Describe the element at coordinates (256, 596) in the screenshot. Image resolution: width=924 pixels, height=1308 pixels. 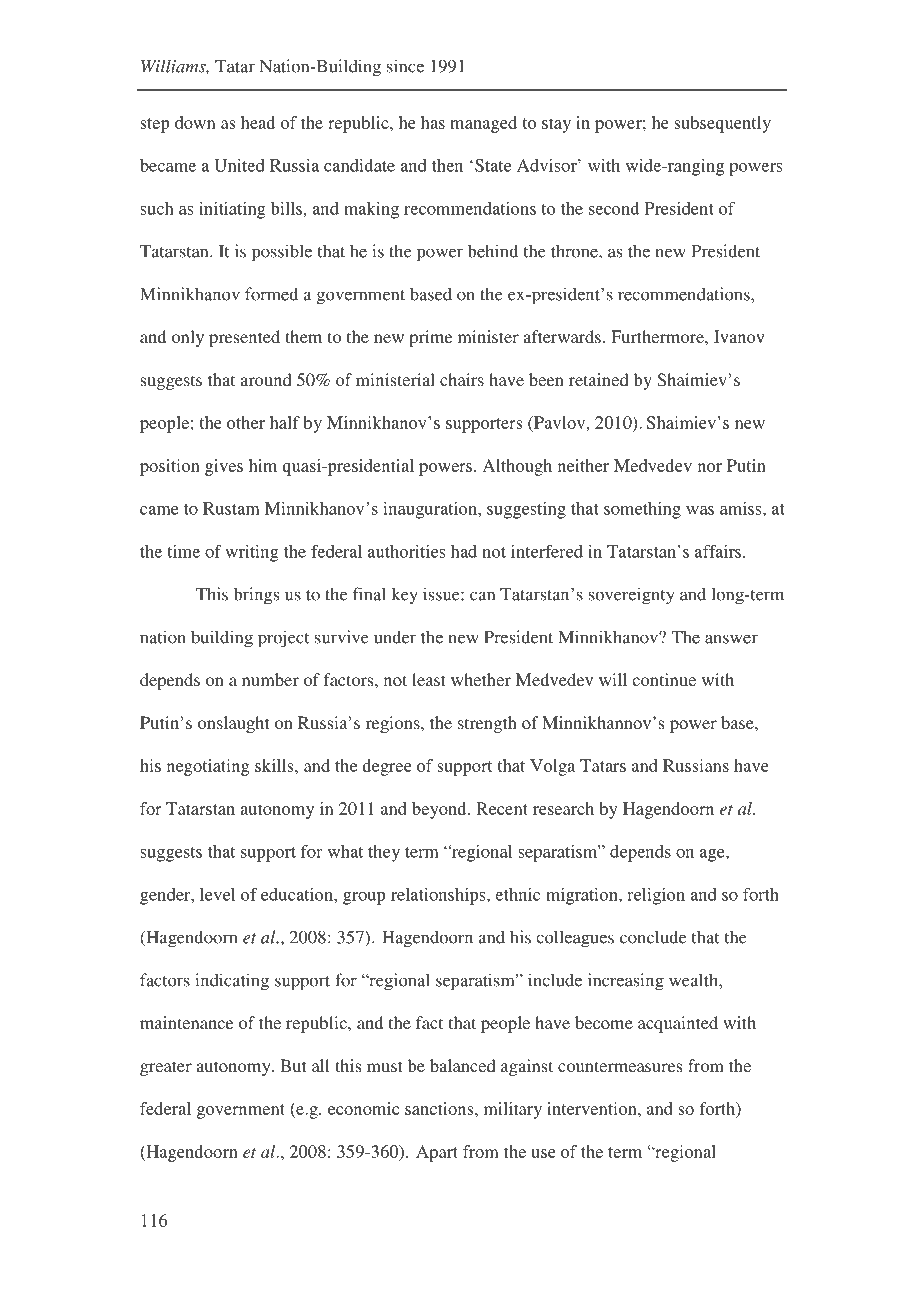
I see `brings` at that location.
